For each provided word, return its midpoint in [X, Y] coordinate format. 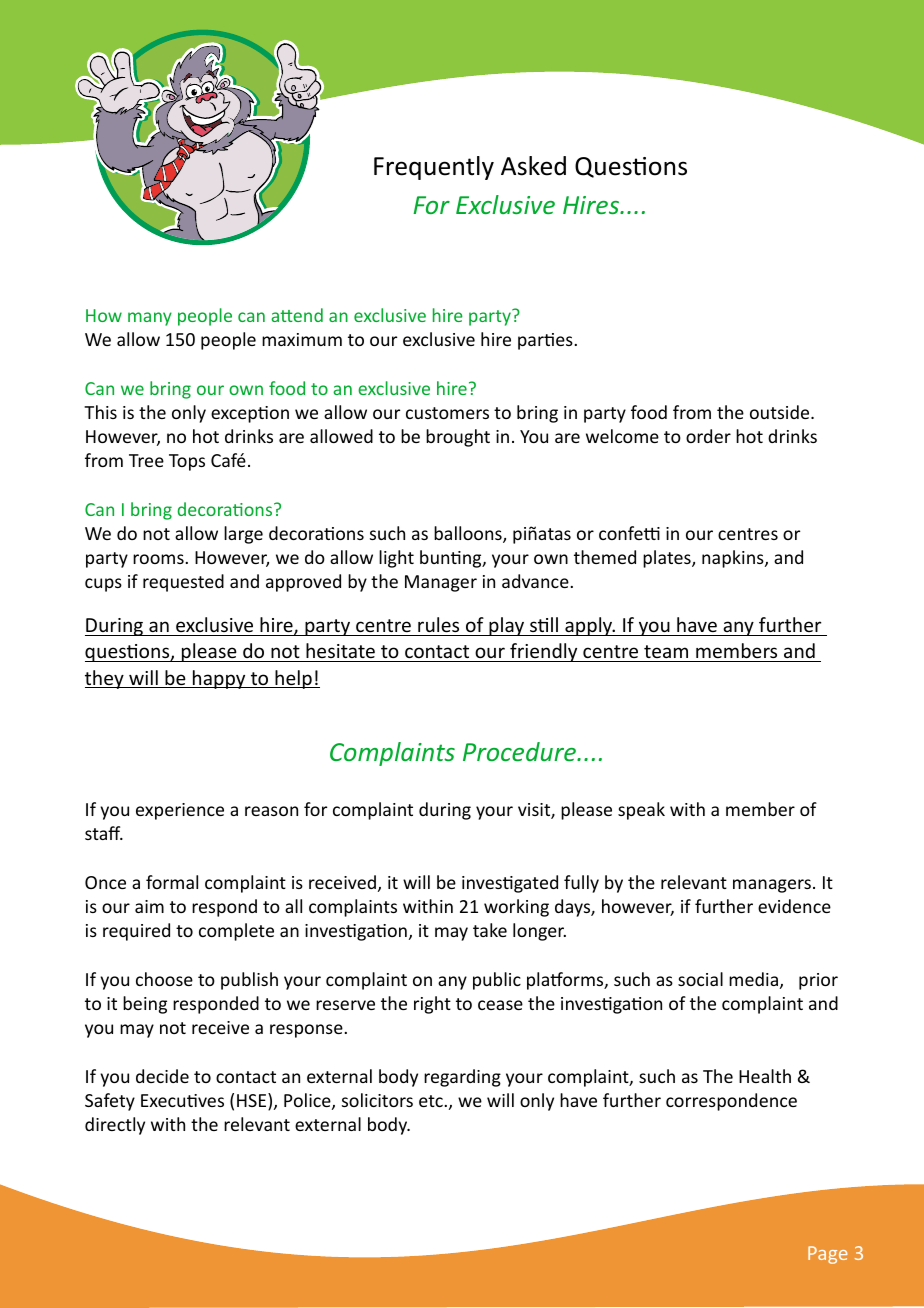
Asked [533, 166]
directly [115, 1126]
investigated [510, 884]
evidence [794, 906]
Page [828, 1255]
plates [668, 559]
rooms [158, 559]
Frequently [434, 168]
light [396, 559]
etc [431, 1101]
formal [172, 882]
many [150, 319]
